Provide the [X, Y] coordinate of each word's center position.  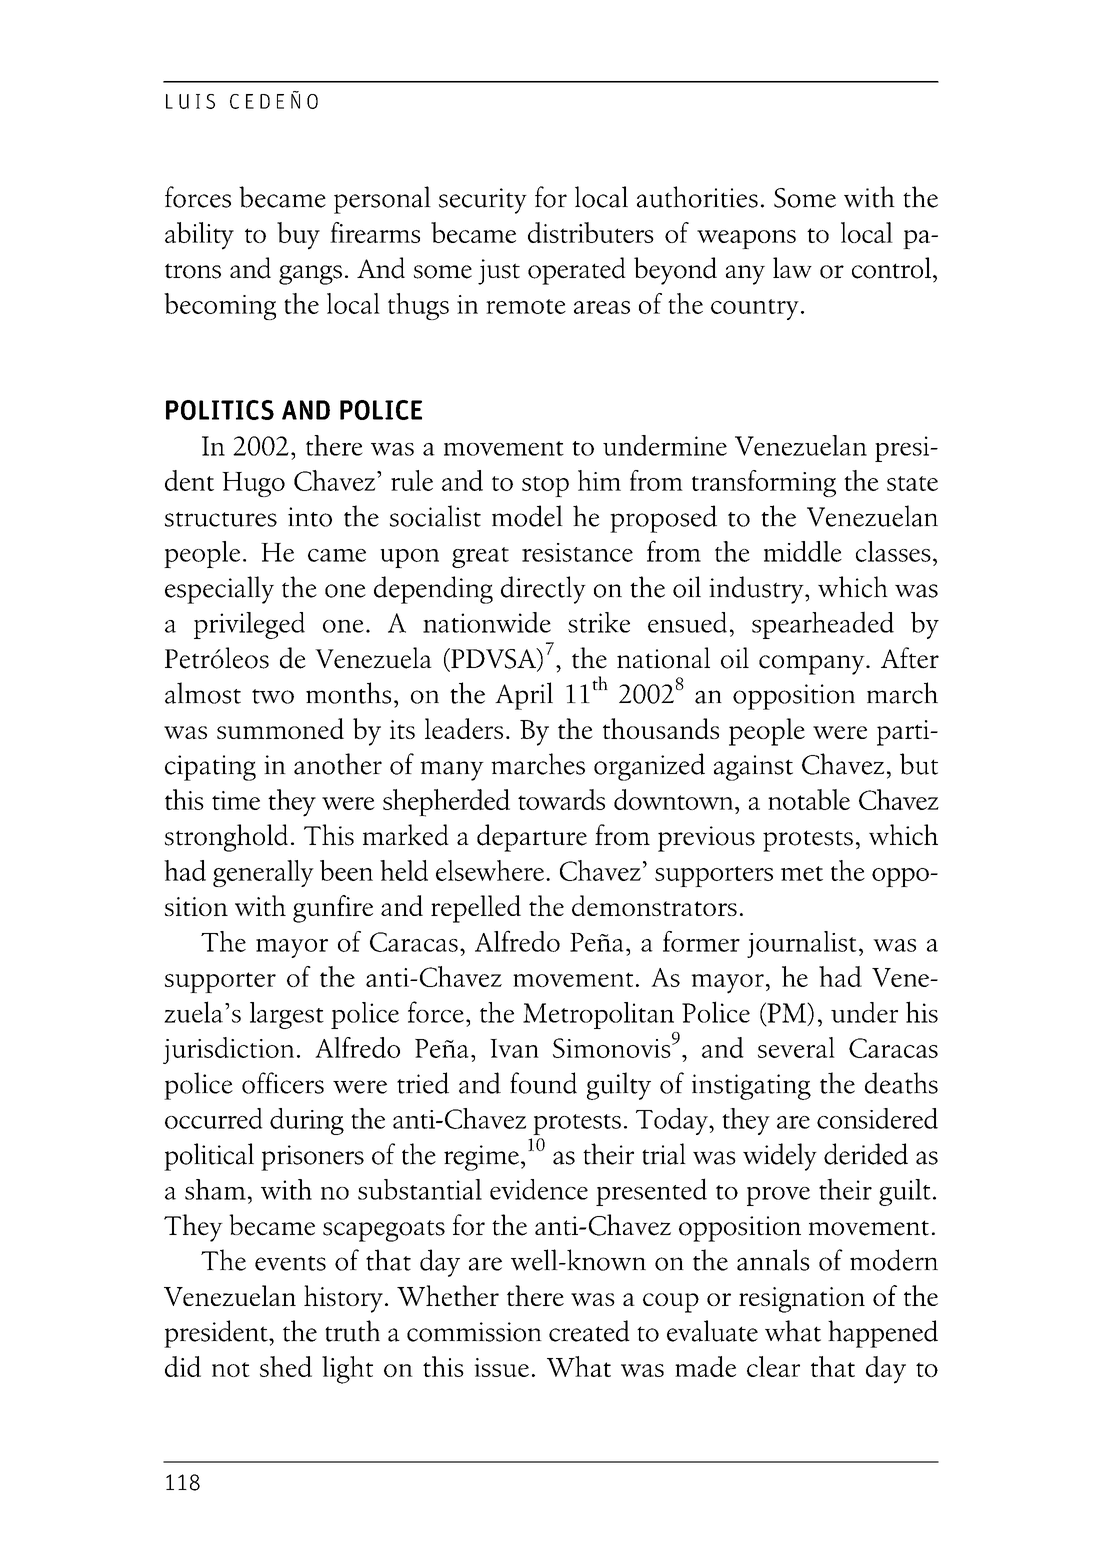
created [589, 1331]
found [543, 1083]
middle [803, 551]
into [310, 517]
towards [561, 799]
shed [286, 1366]
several [796, 1047]
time [236, 800]
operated [577, 271]
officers [283, 1083]
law [792, 267]
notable [809, 799]
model [527, 516]
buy [298, 236]
